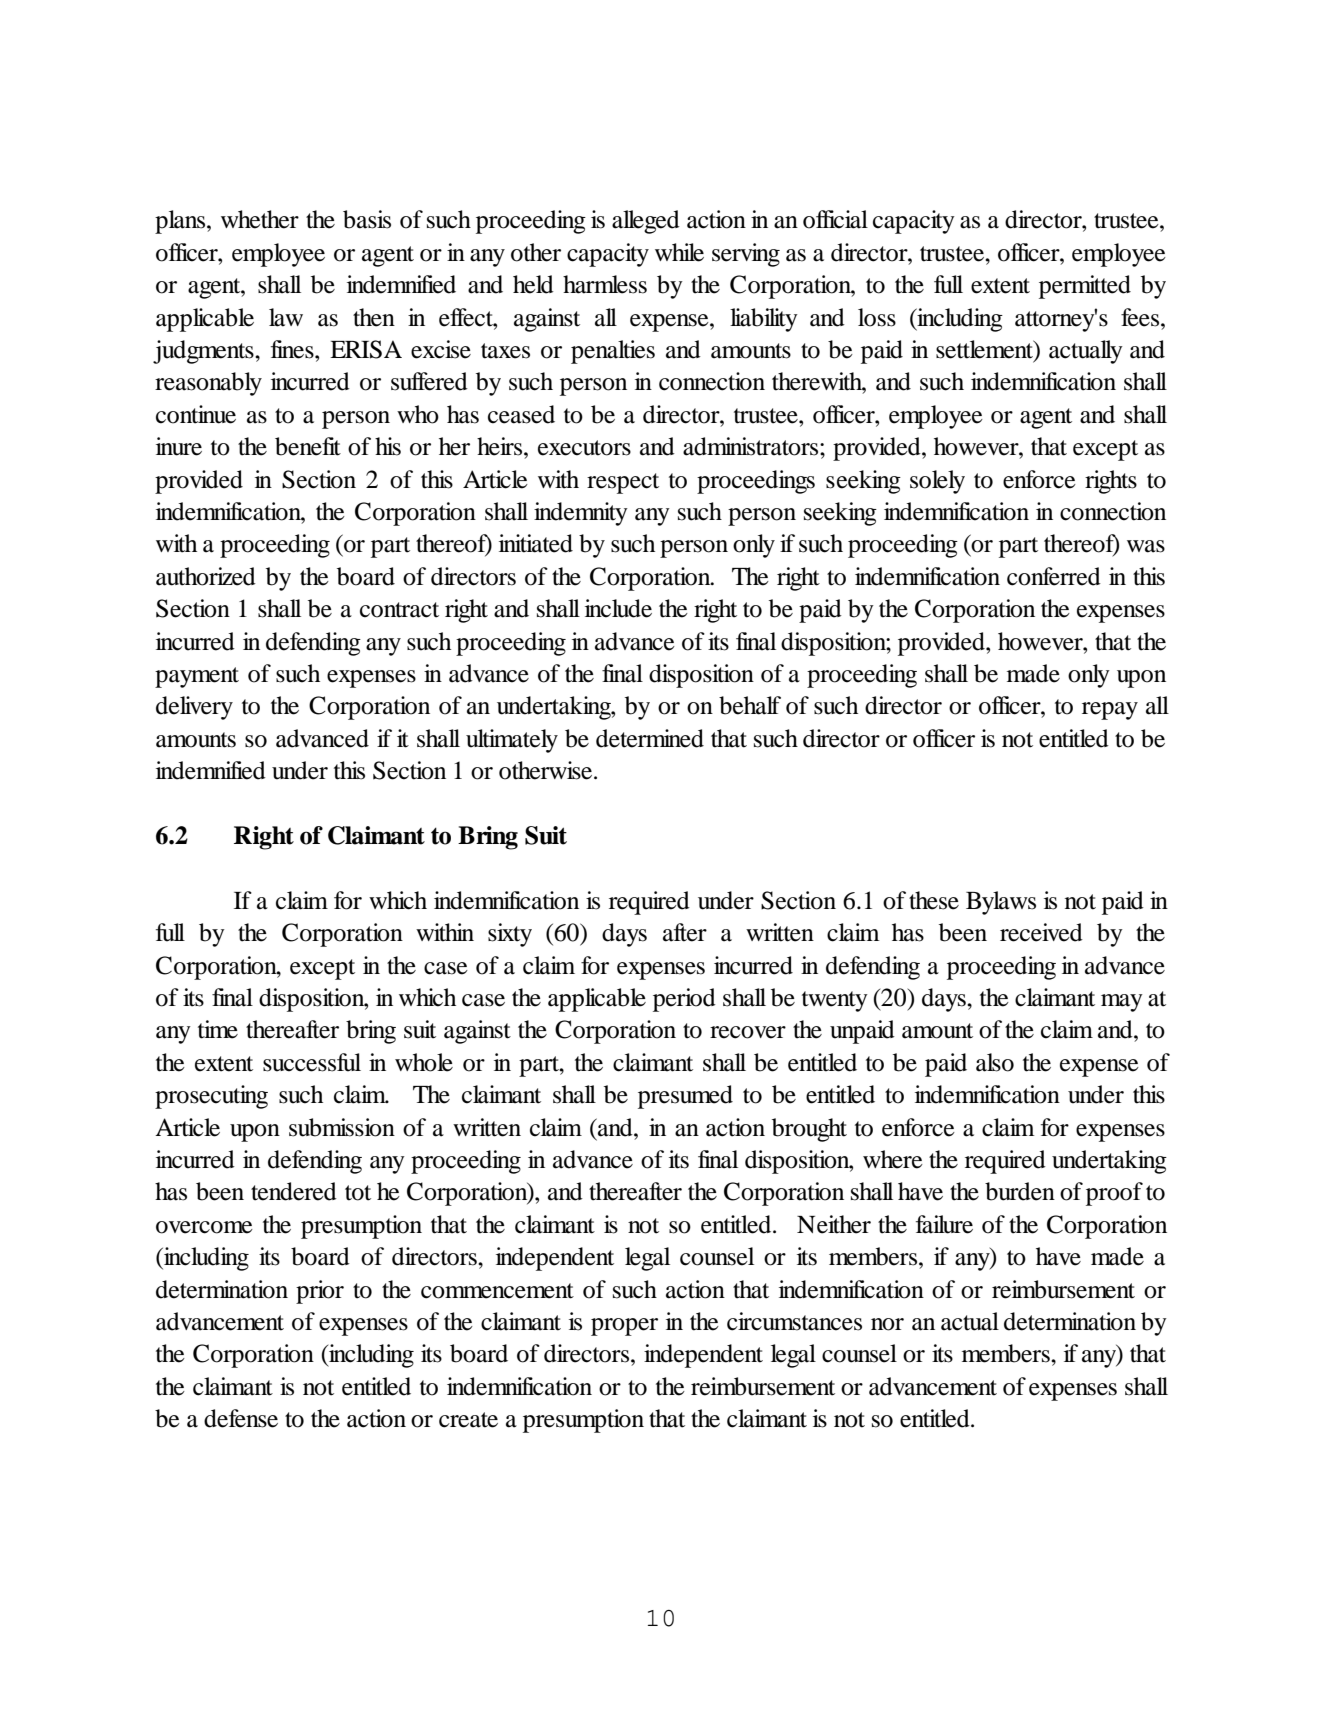 The width and height of the screenshot is (1321, 1709). Describe the element at coordinates (679, 252) in the screenshot. I see `while` at that location.
